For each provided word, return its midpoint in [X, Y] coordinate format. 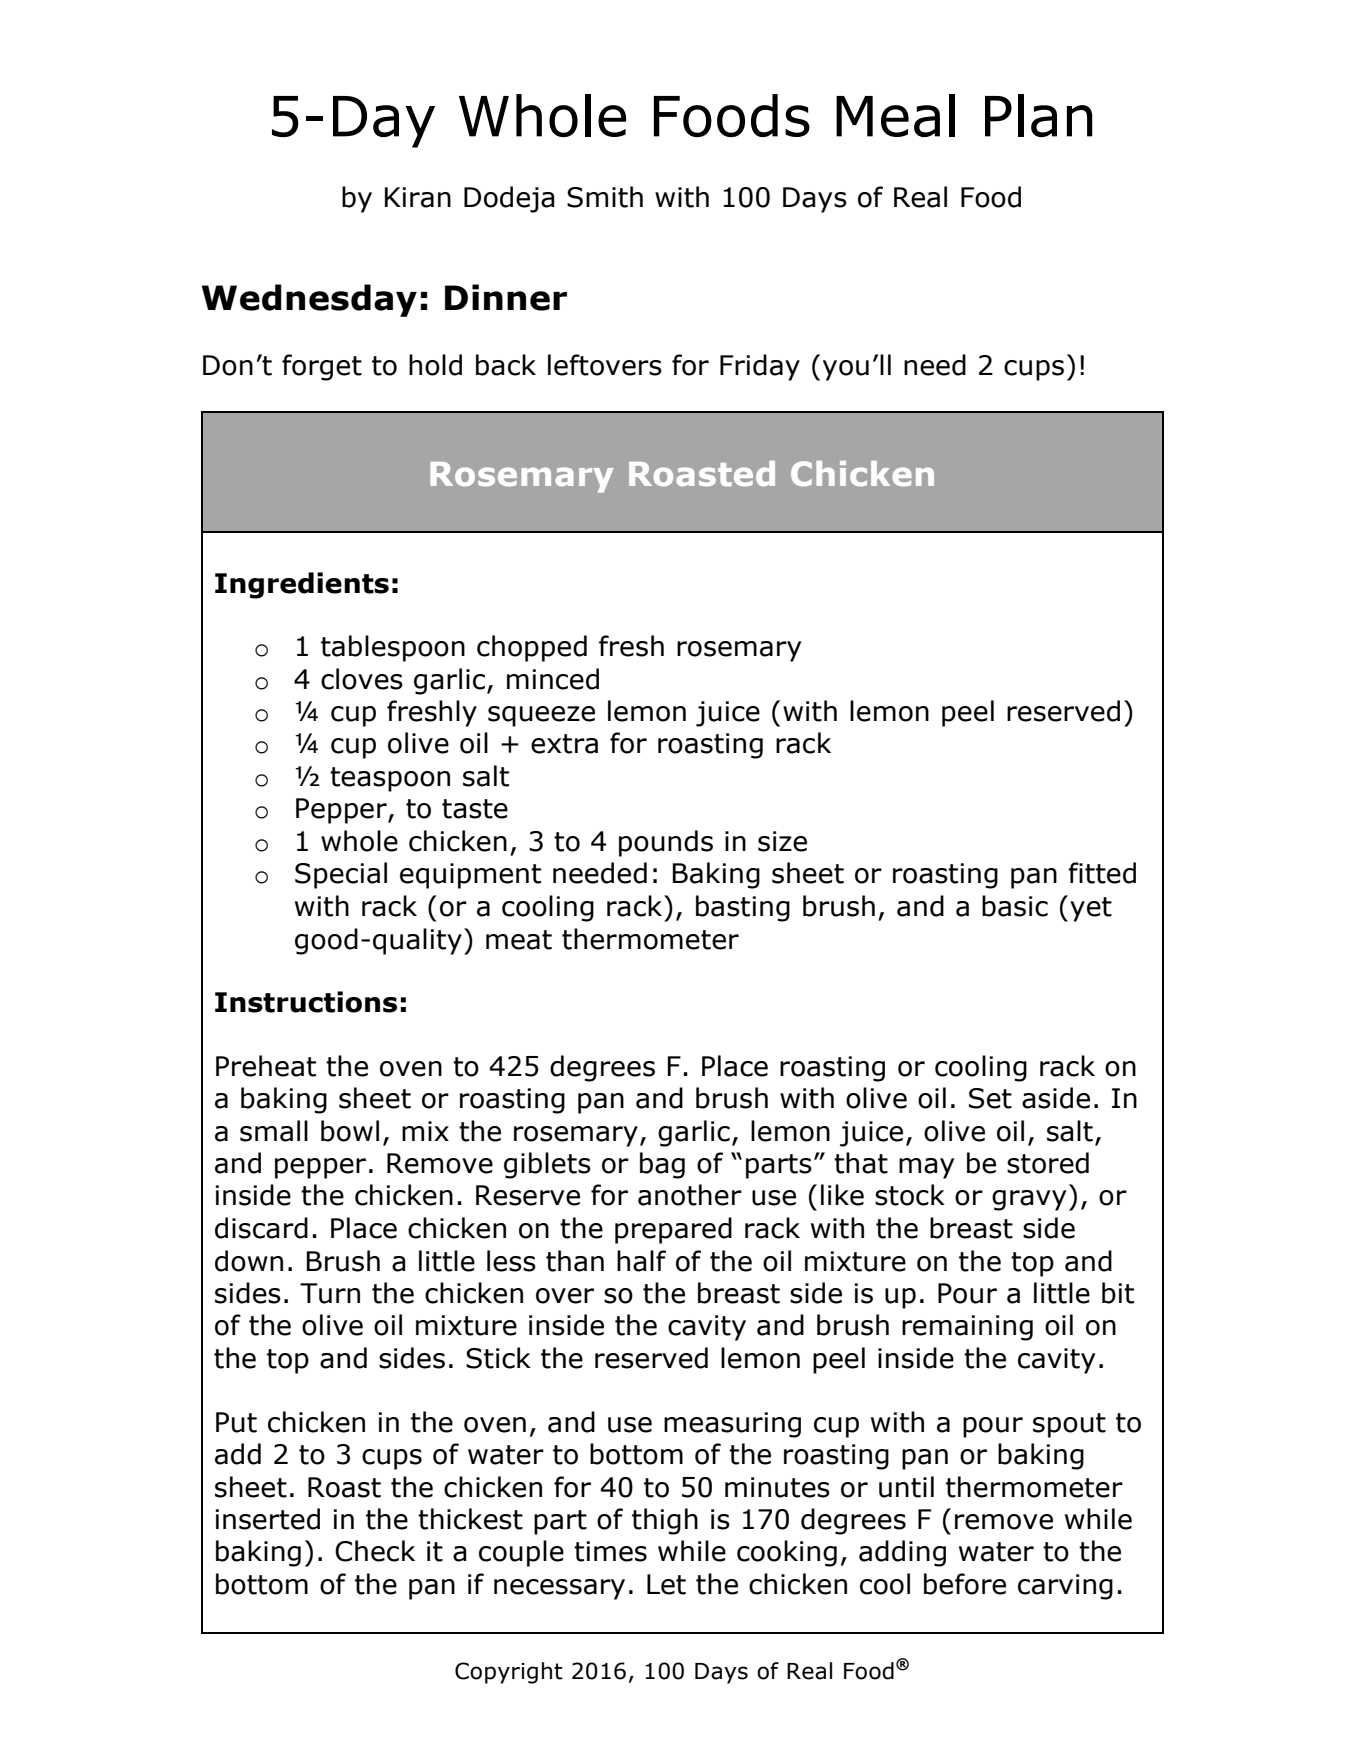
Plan [1039, 115]
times [610, 1551]
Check [375, 1551]
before [965, 1584]
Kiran [418, 197]
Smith [605, 197]
